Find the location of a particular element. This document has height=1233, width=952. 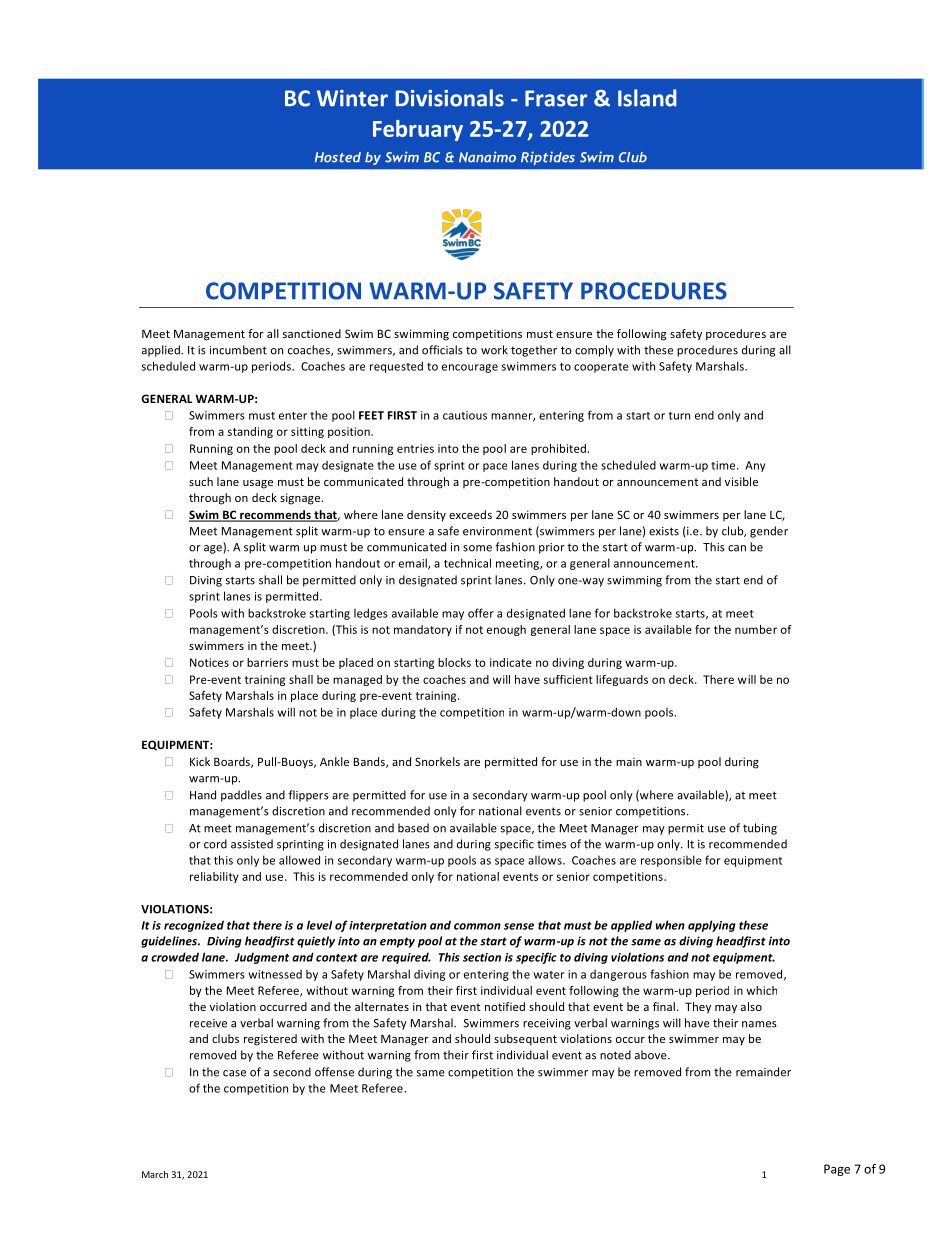

subsequent is located at coordinates (525, 1040).
